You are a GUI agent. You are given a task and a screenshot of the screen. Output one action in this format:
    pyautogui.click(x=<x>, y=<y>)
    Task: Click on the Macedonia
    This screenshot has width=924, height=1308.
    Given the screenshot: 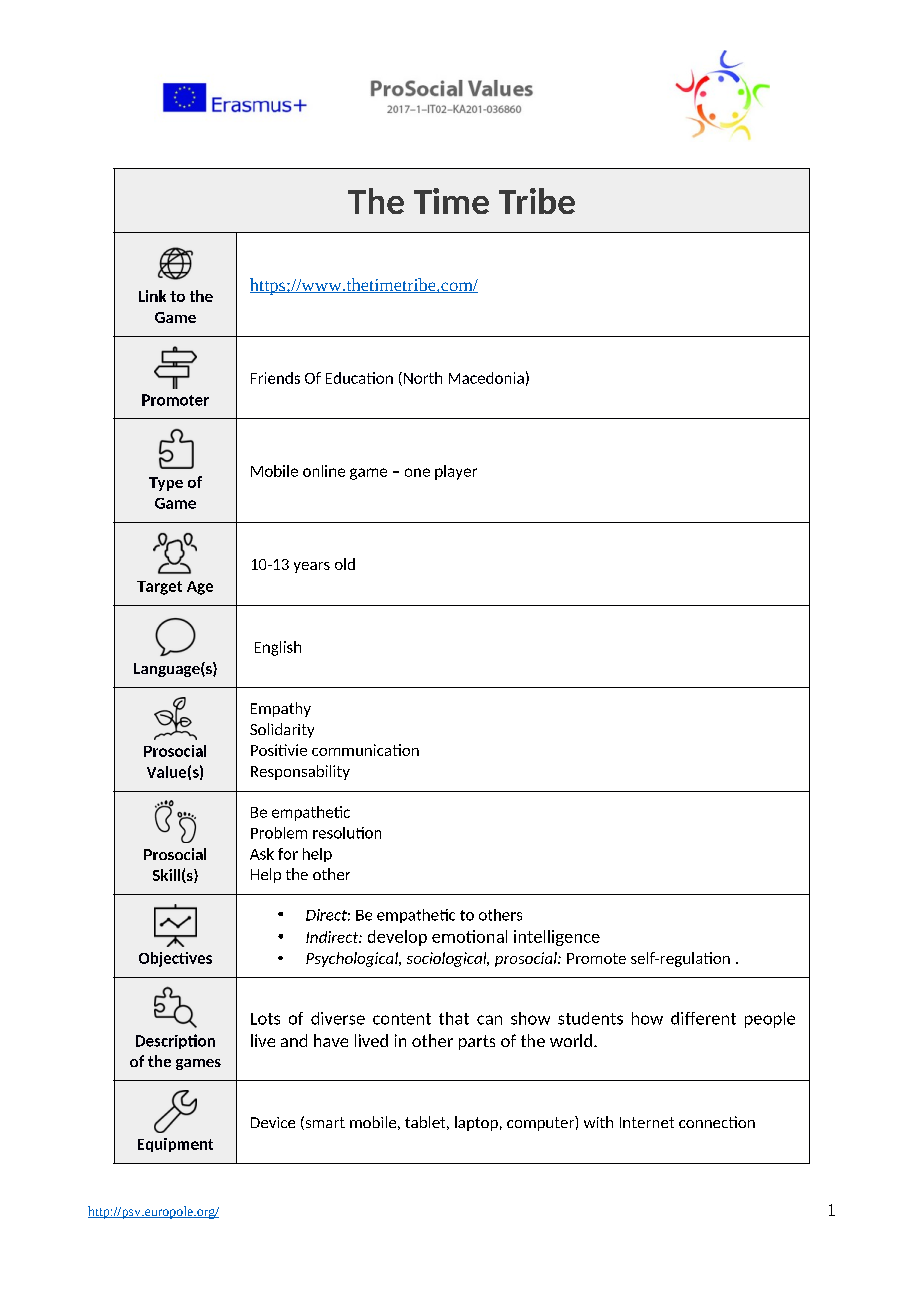 What is the action you would take?
    pyautogui.click(x=486, y=378)
